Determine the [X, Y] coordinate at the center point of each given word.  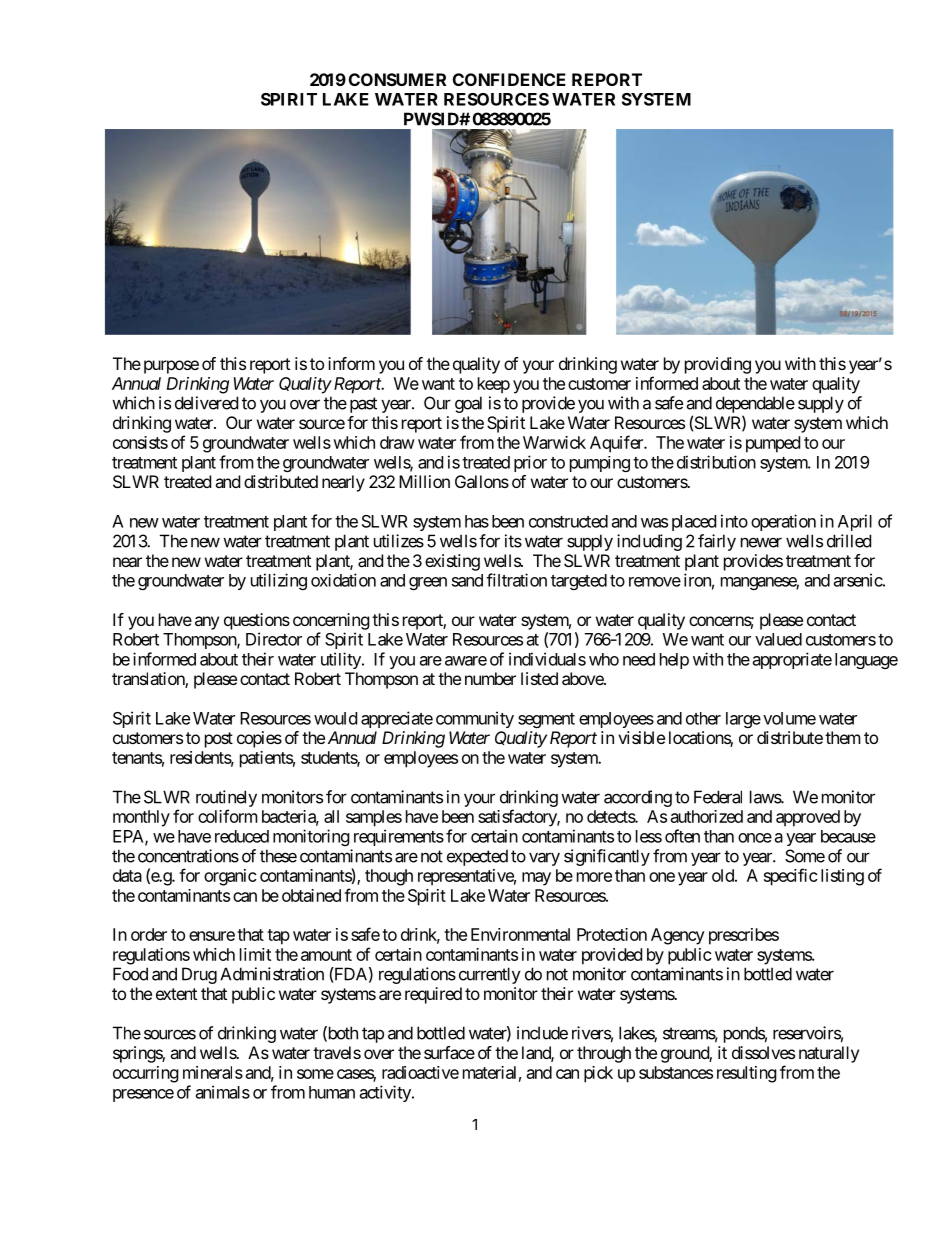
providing [718, 365]
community [475, 719]
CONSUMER [397, 79]
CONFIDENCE [509, 79]
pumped [773, 444]
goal [468, 404]
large [743, 720]
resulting [747, 1074]
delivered [206, 403]
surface [449, 1052]
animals [223, 1092]
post [219, 740]
